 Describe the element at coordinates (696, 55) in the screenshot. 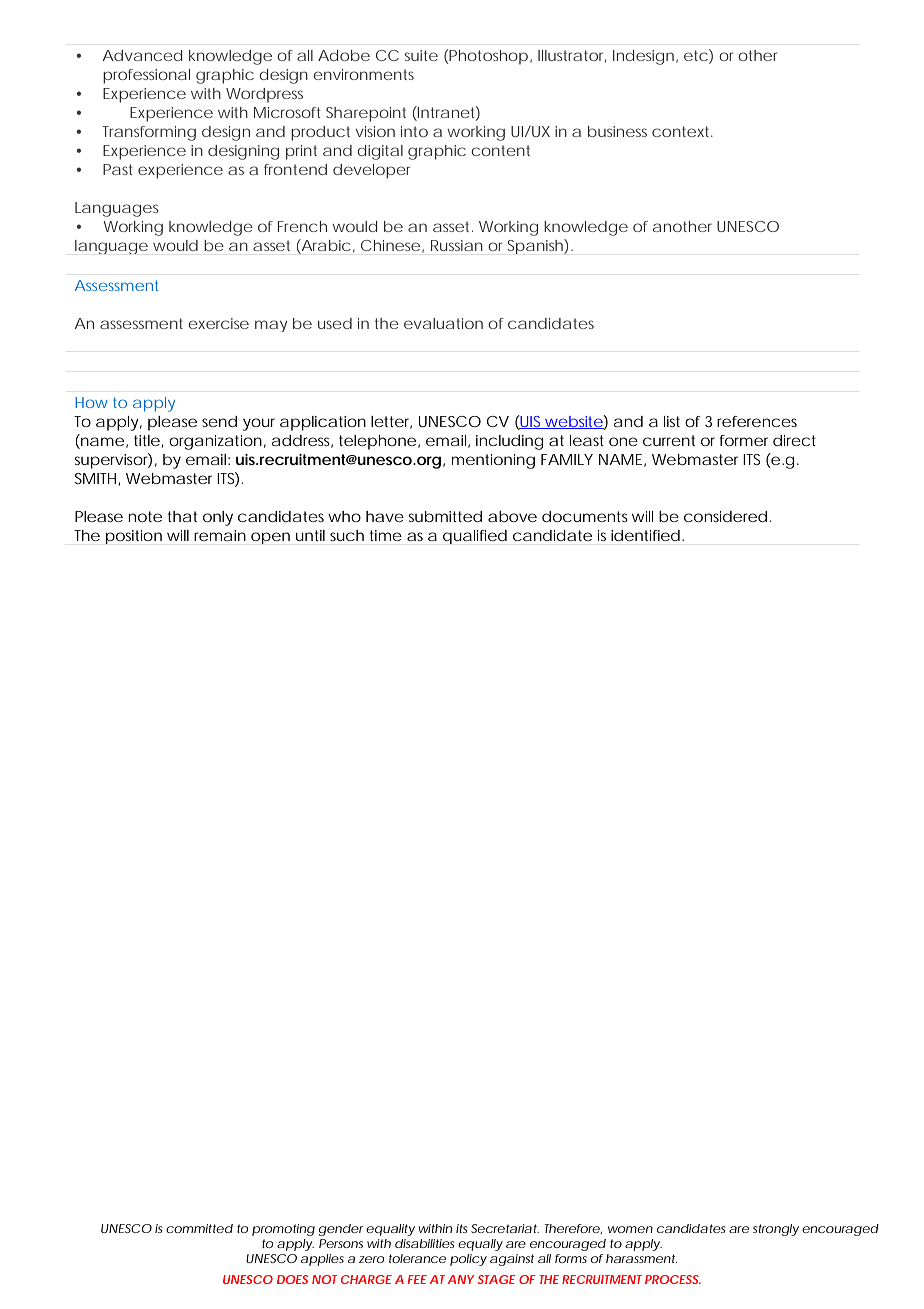

I see `etc` at that location.
